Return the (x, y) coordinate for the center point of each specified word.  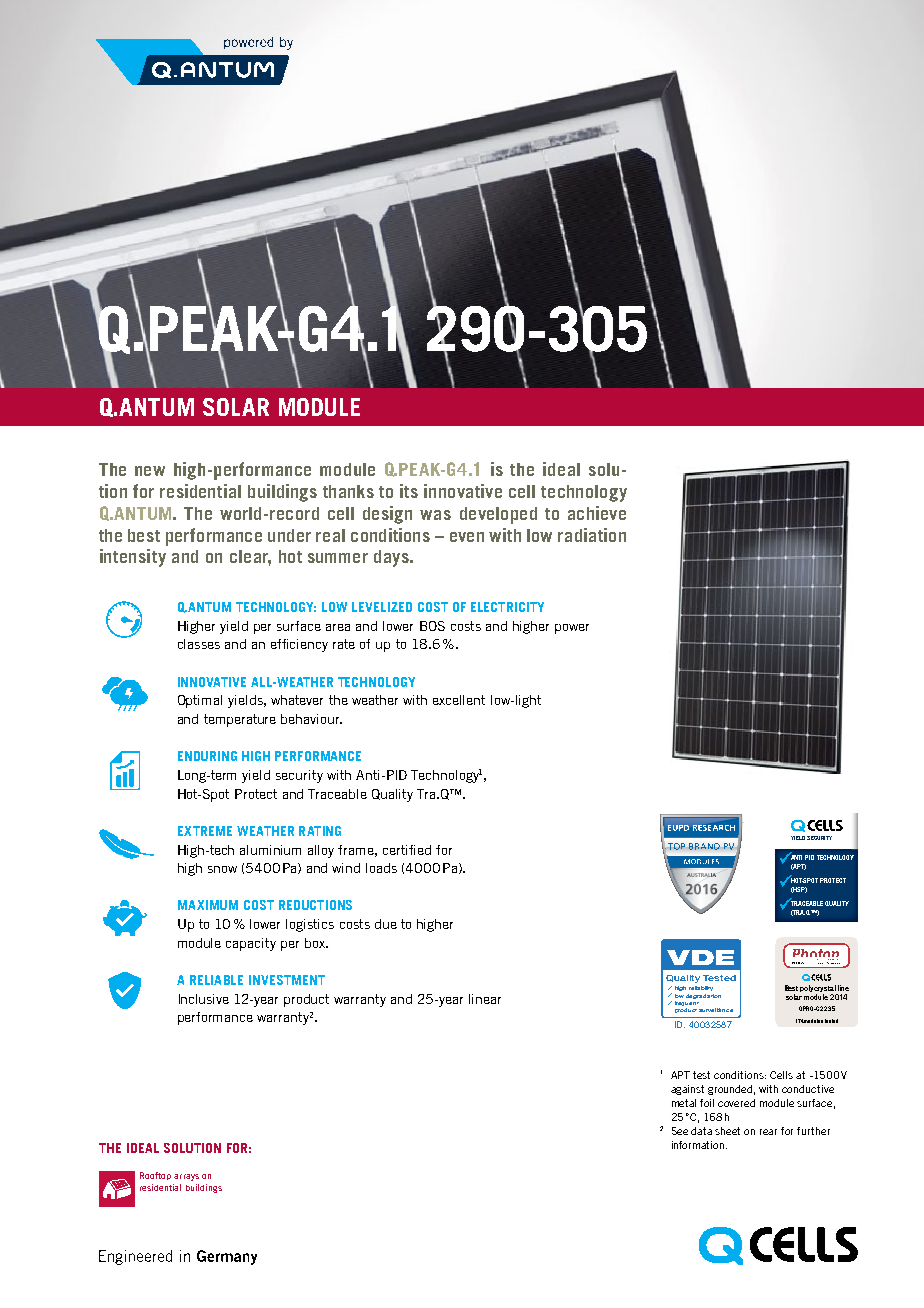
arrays (186, 1177)
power (572, 629)
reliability (701, 988)
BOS (432, 626)
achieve (597, 513)
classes (199, 644)
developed (498, 515)
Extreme (205, 831)
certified (407, 850)
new (150, 471)
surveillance (716, 1010)
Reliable (216, 980)
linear (485, 999)
